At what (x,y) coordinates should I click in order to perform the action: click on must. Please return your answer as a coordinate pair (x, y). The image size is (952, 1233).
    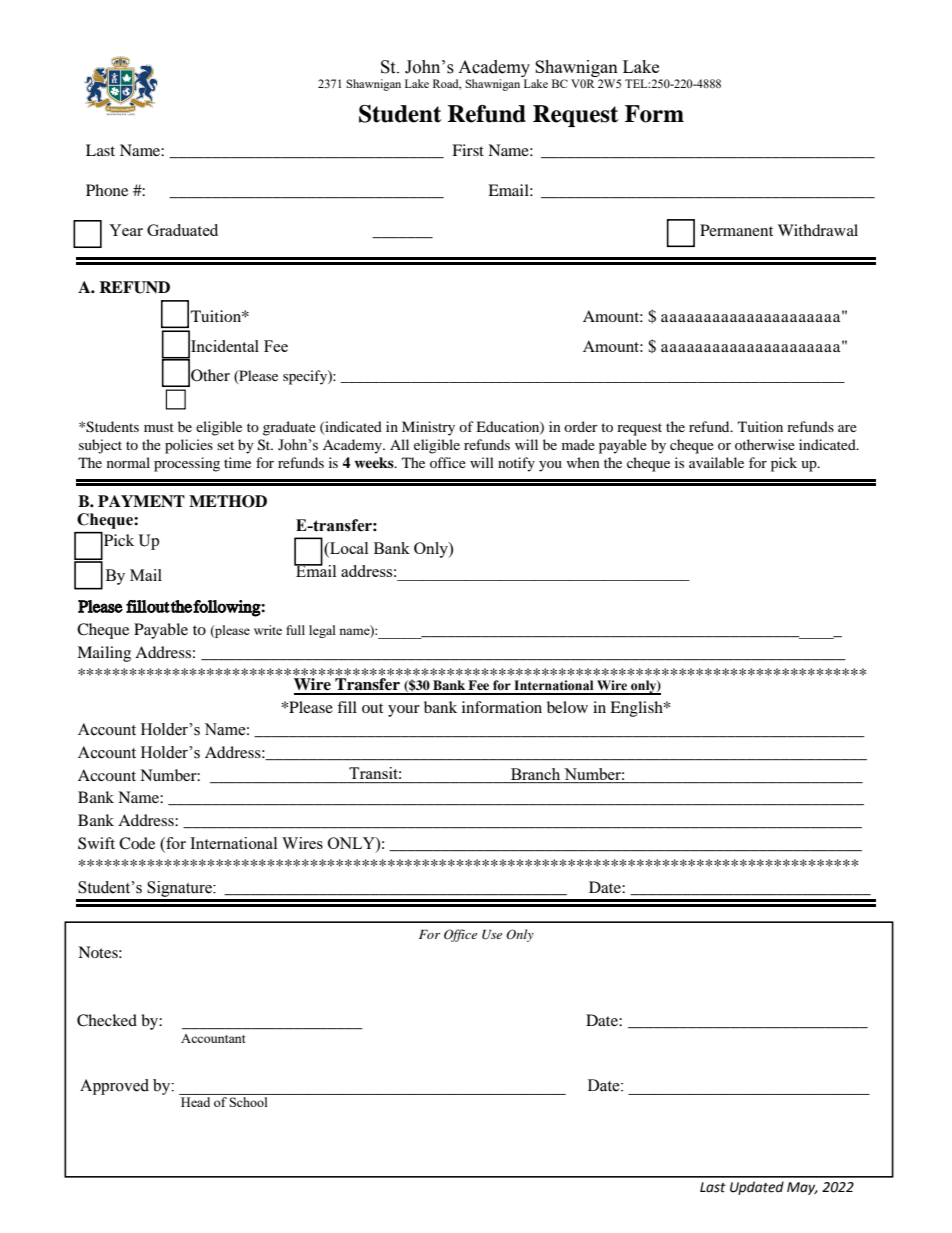
    Looking at the image, I should click on (159, 427).
